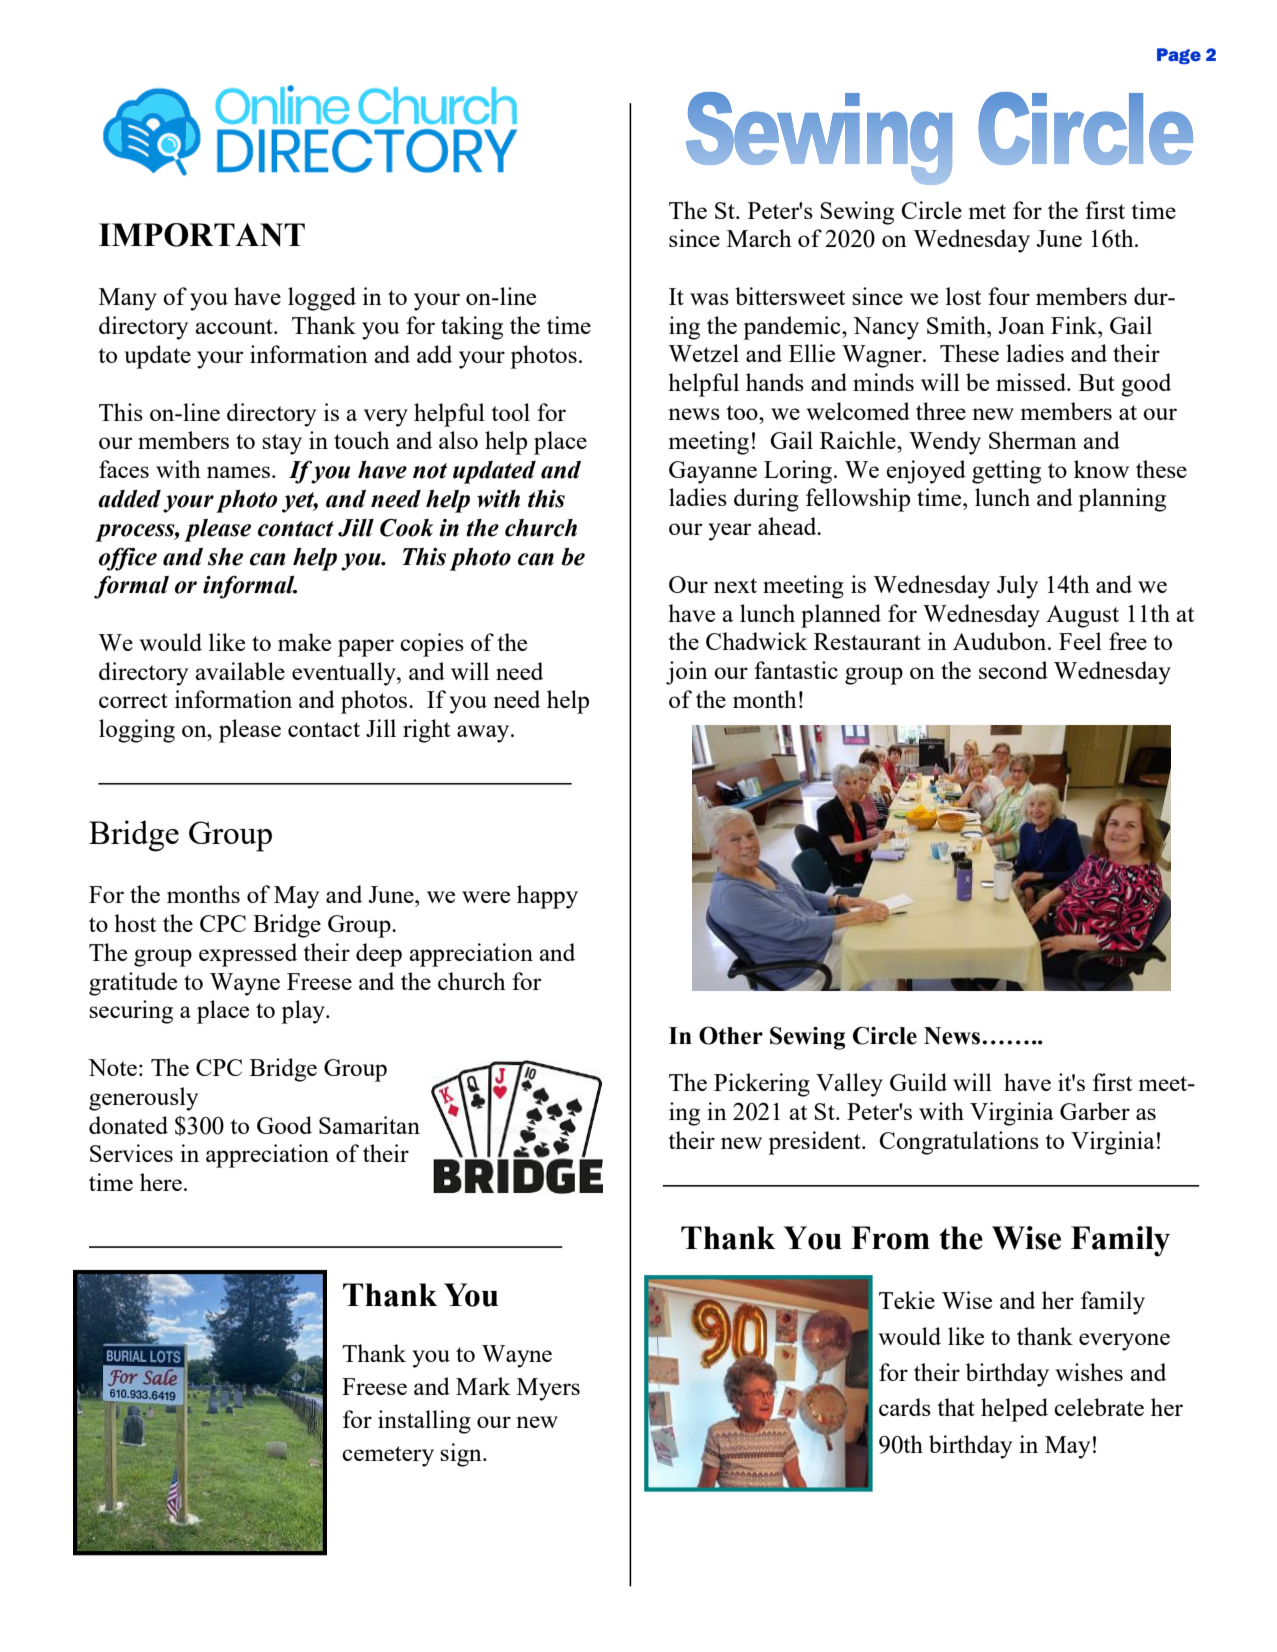 Image resolution: width=1277 pixels, height=1652 pixels. Describe the element at coordinates (759, 238) in the screenshot. I see `March` at that location.
